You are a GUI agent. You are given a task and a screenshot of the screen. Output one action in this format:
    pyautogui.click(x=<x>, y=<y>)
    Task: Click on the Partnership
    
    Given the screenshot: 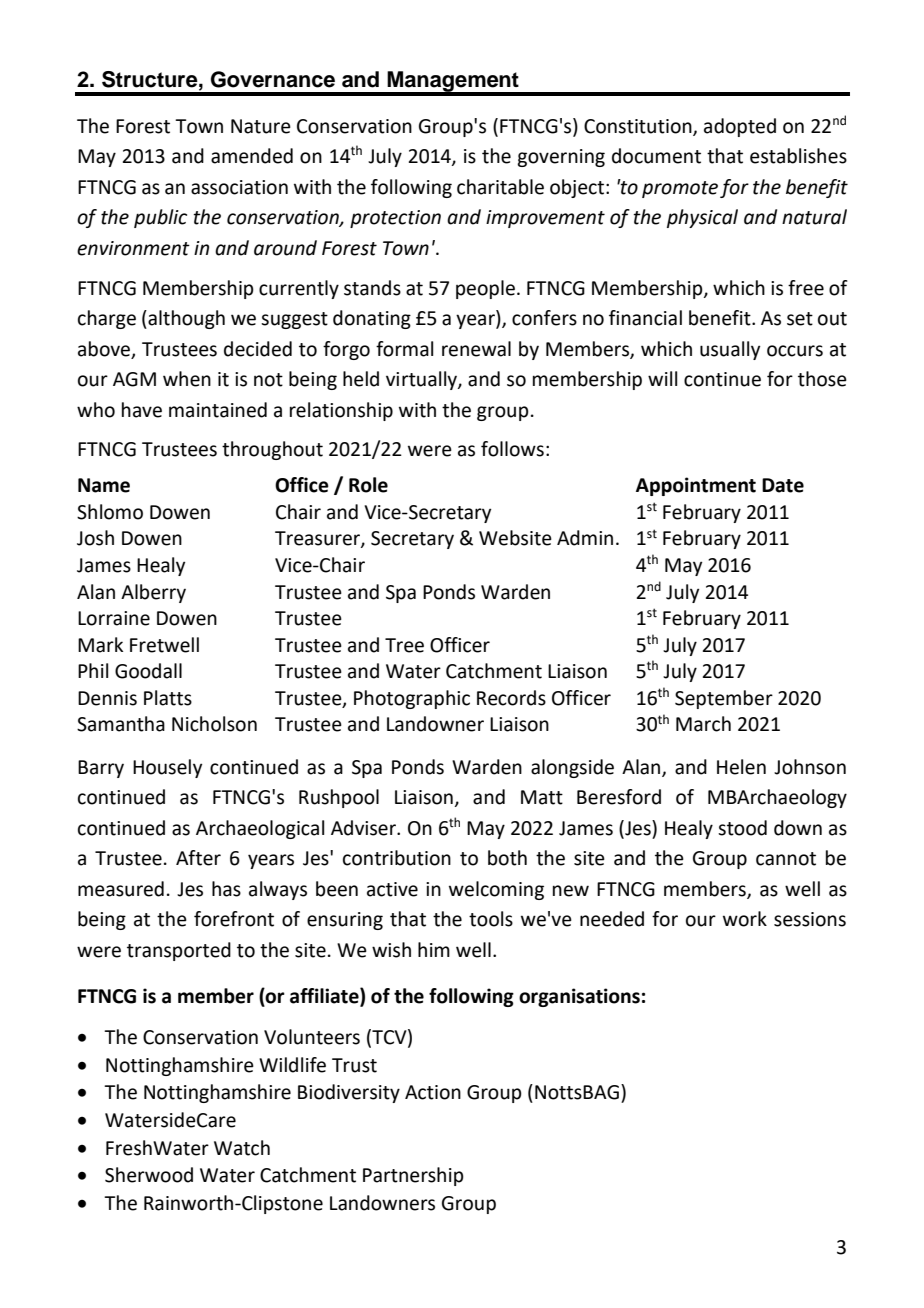 What is the action you would take?
    pyautogui.click(x=413, y=1176)
